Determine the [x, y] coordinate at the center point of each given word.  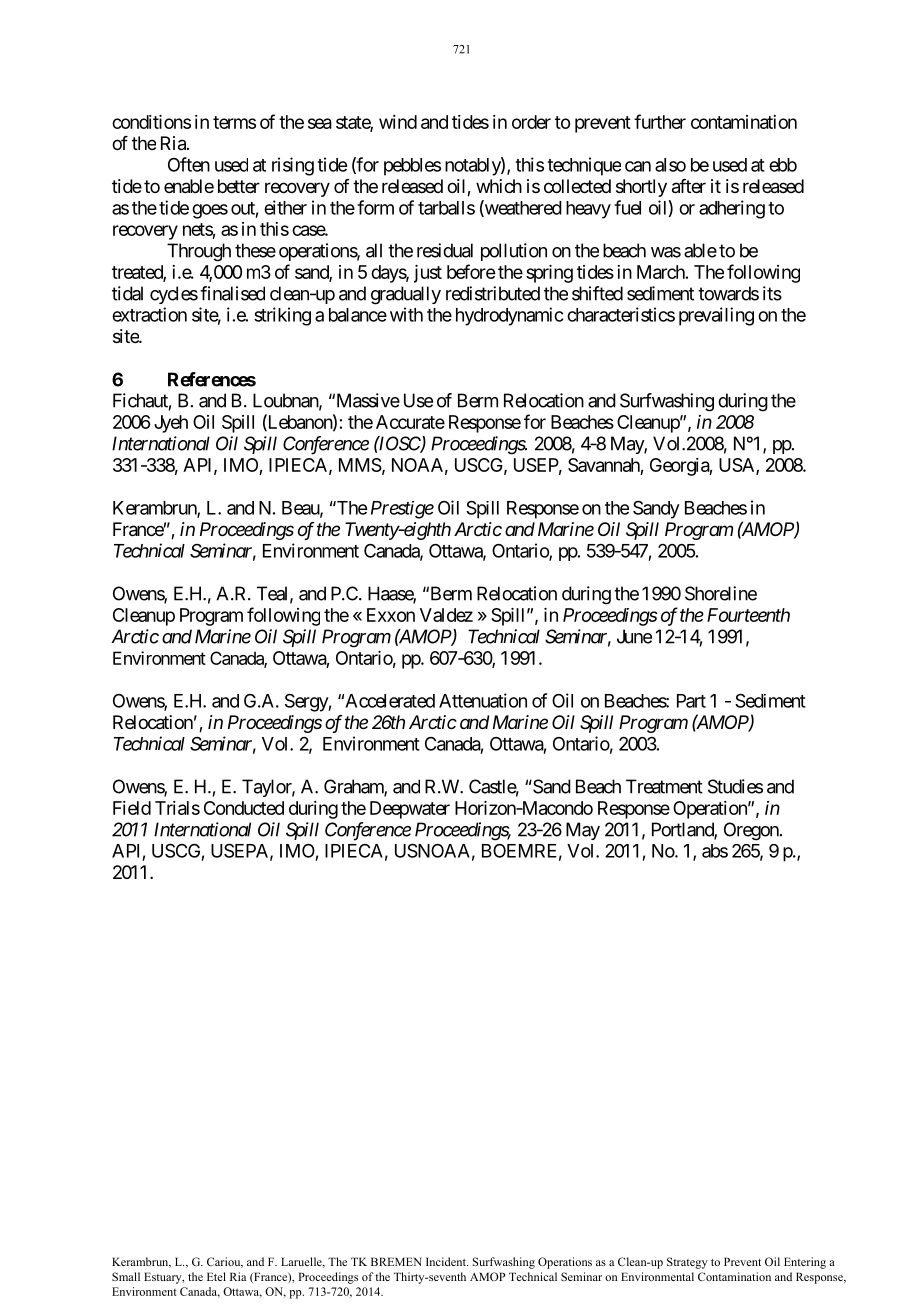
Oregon [752, 831]
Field [132, 808]
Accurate [410, 422]
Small [126, 1276]
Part [691, 701]
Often [189, 164]
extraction [149, 314]
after [689, 186]
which [499, 186]
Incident [447, 1261]
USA [738, 466]
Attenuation [483, 700]
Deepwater [410, 810]
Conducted [244, 808]
